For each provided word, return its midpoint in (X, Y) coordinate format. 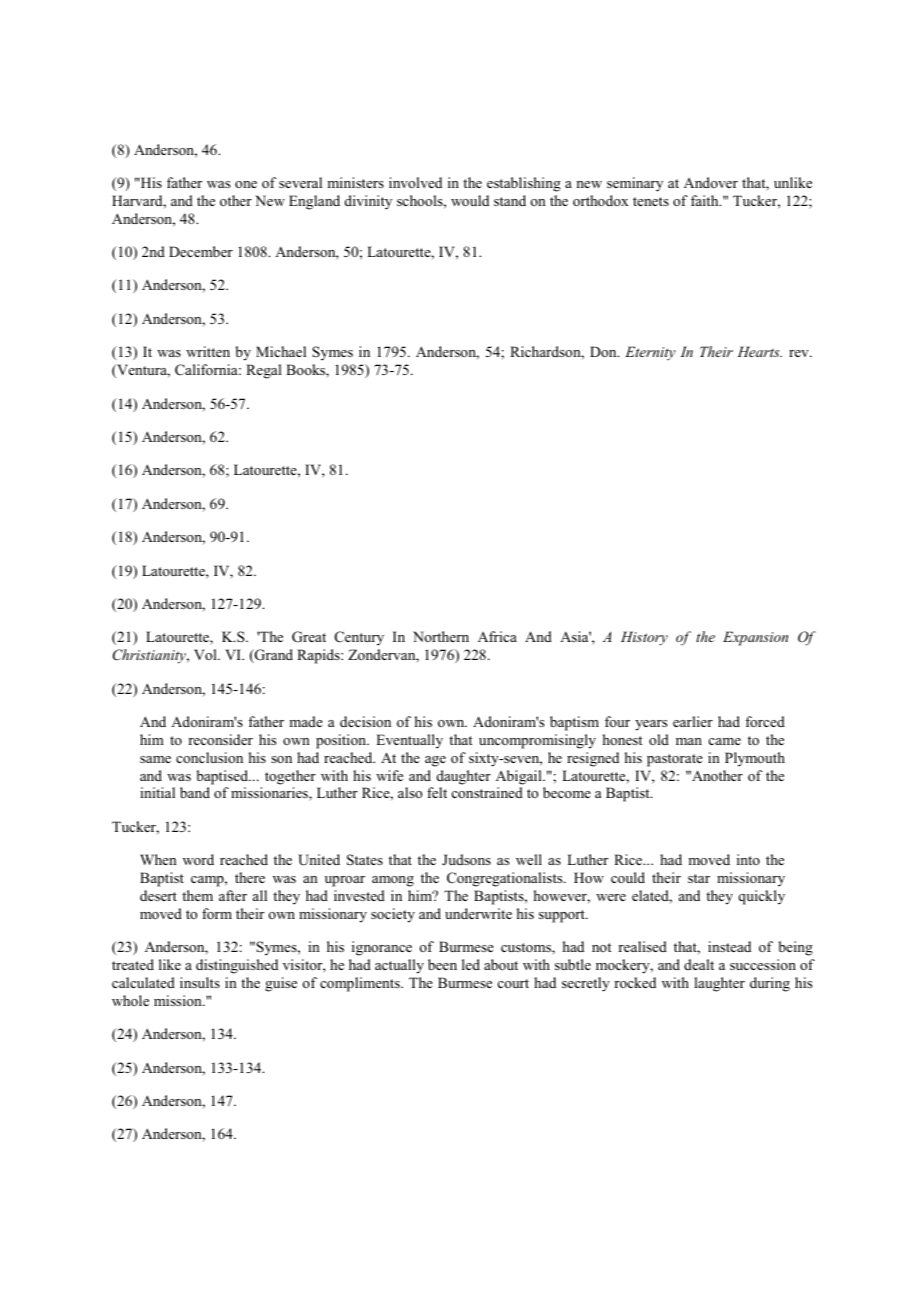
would (470, 200)
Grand (273, 656)
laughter (719, 984)
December (201, 251)
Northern (441, 636)
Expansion (755, 638)
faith (706, 200)
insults (200, 982)
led (471, 964)
